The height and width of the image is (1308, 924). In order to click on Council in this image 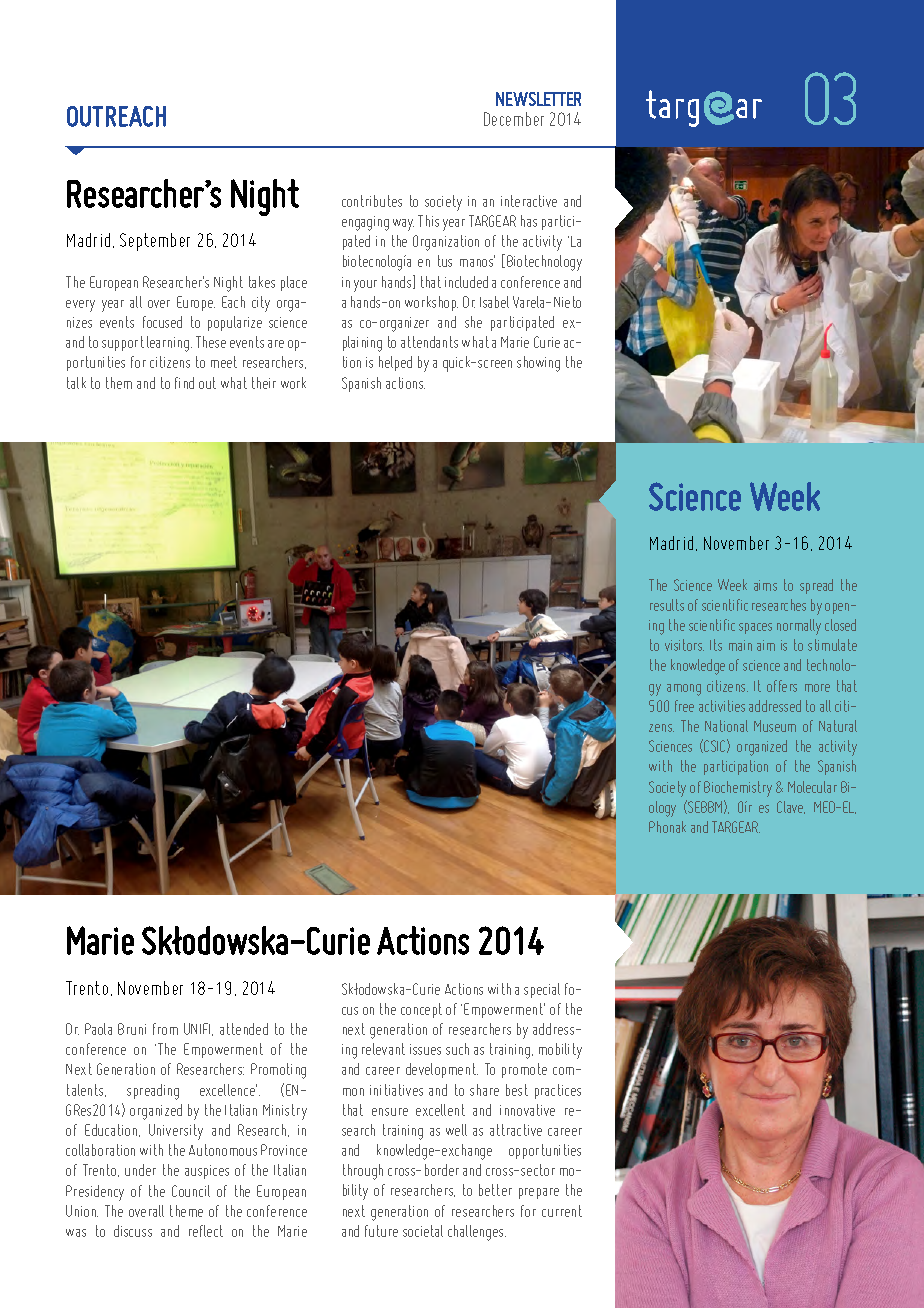, I will do `click(191, 1191)`.
